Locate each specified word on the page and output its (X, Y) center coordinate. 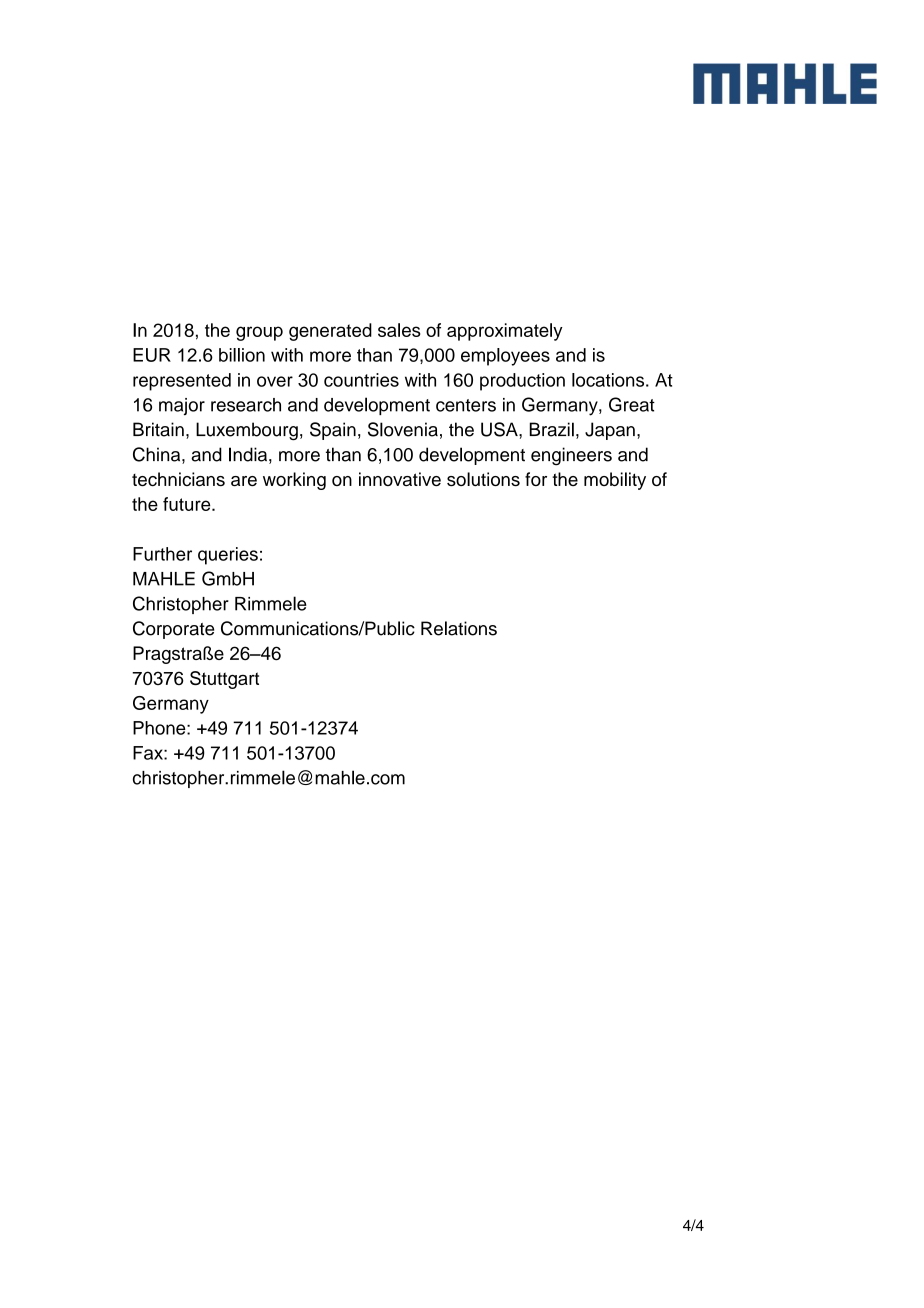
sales (399, 330)
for (536, 479)
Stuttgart (224, 680)
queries (228, 556)
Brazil (552, 429)
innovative (400, 479)
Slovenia (403, 429)
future (188, 504)
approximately (505, 332)
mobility (615, 481)
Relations (459, 628)
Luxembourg (247, 431)
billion (242, 355)
